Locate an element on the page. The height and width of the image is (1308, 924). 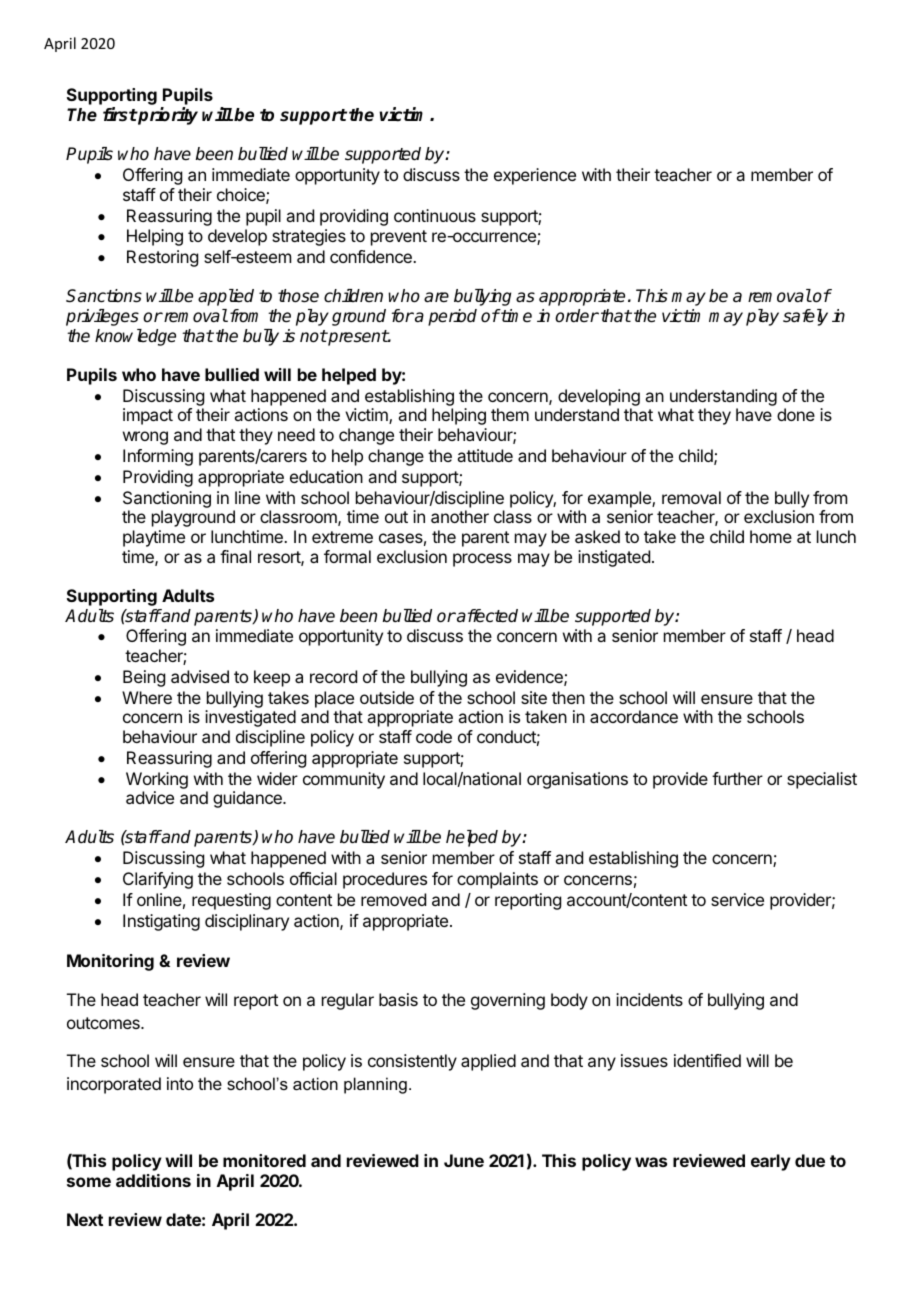
experience is located at coordinates (535, 176).
